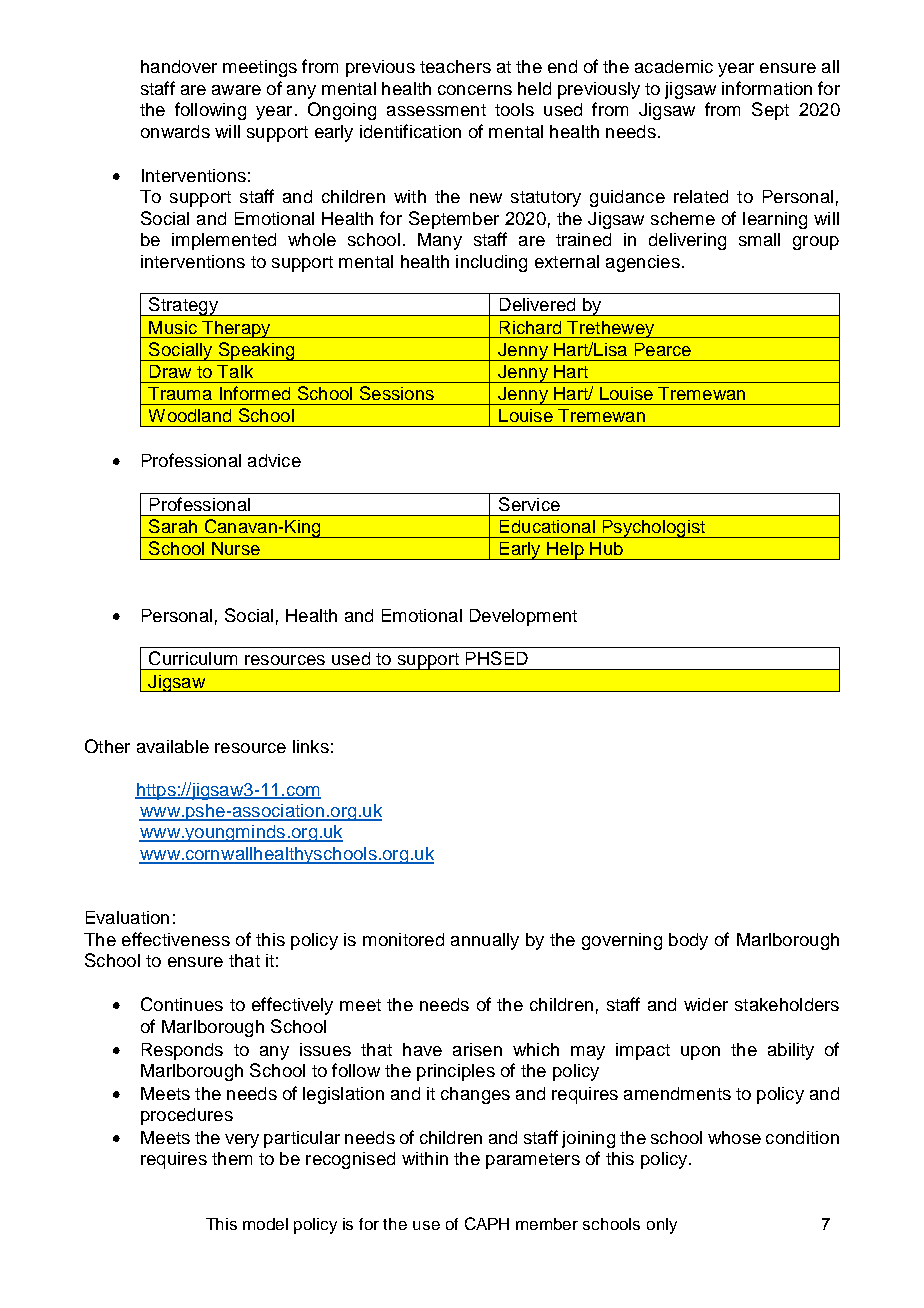 The width and height of the document is (924, 1308). I want to click on Psychologist, so click(653, 529).
